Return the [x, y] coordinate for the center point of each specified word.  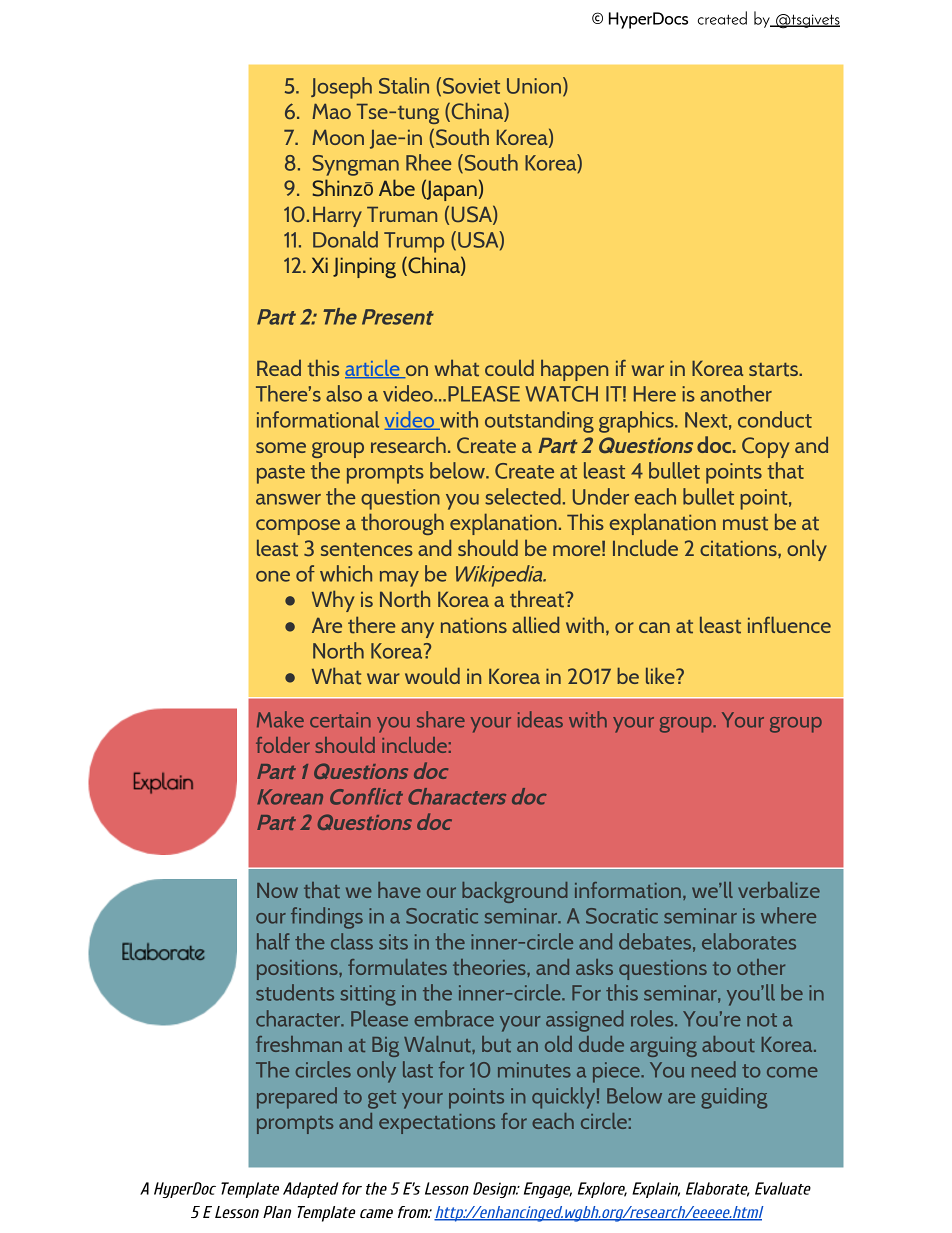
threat [538, 599]
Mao [331, 111]
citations [739, 549]
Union [534, 86]
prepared [297, 1098]
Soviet [471, 86]
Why [333, 601]
